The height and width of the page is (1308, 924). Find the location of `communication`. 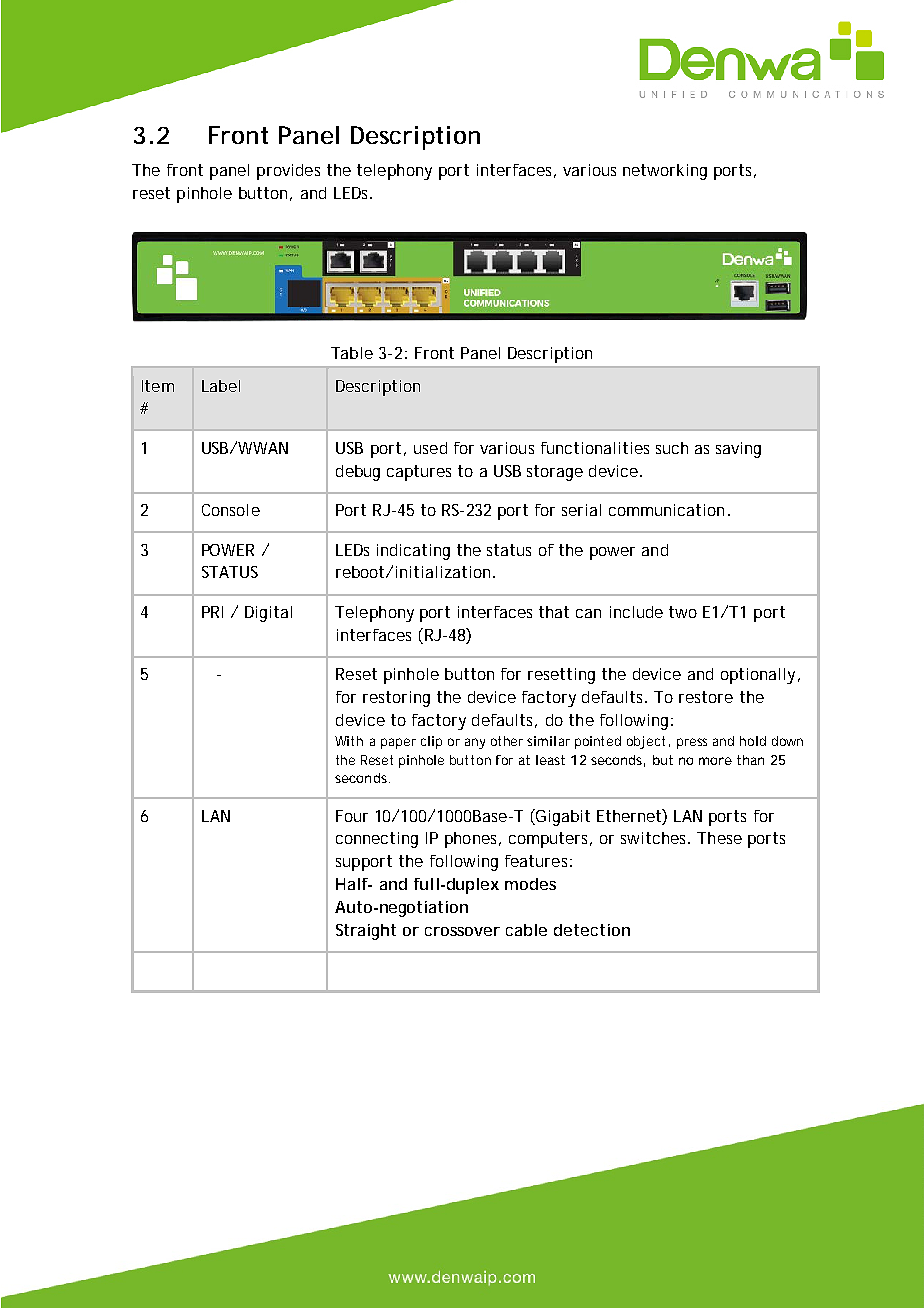

communication is located at coordinates (666, 510).
